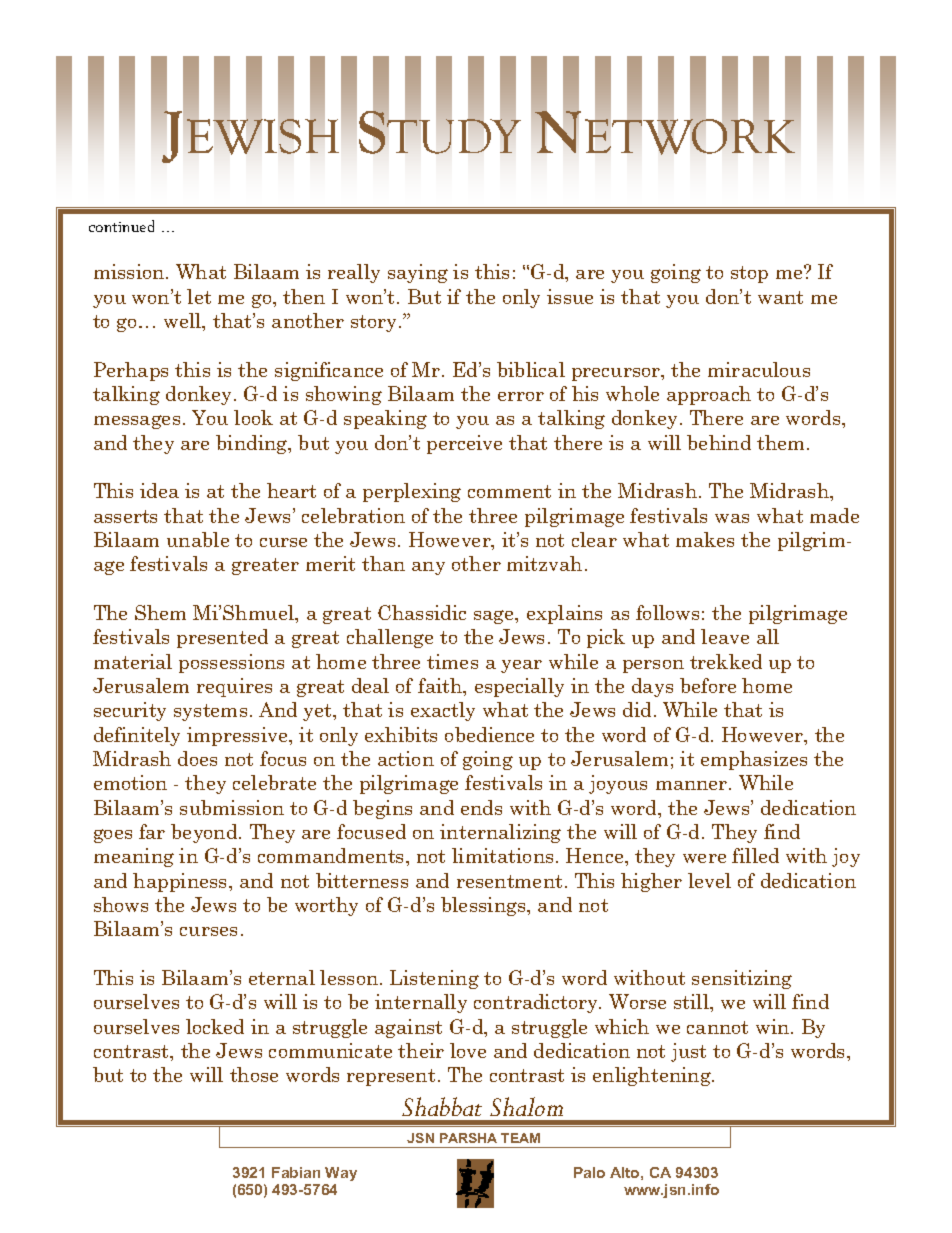  I want to click on exactly, so click(443, 711).
